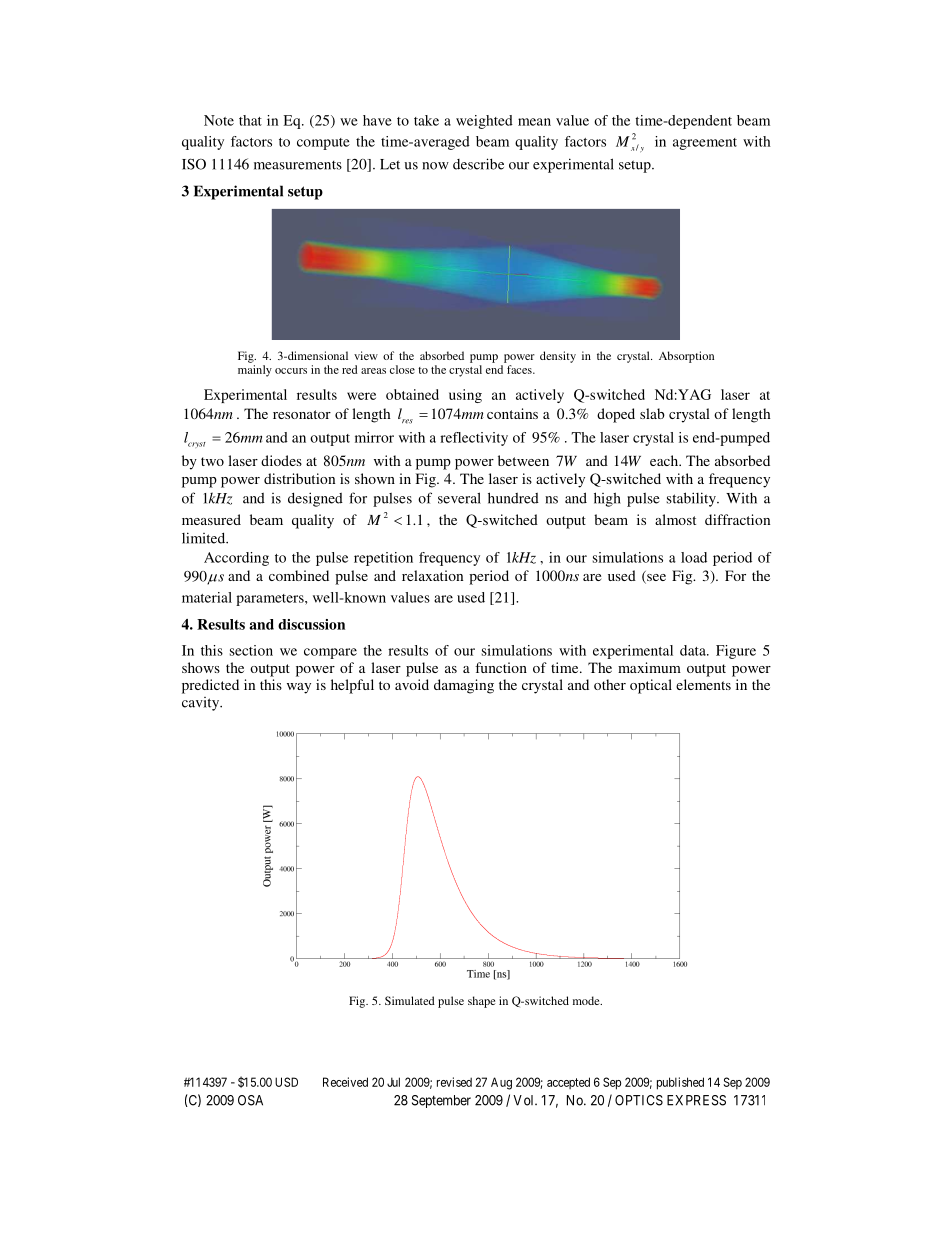 This page has height=1233, width=952. Describe the element at coordinates (651, 686) in the page. I see `optical` at that location.
